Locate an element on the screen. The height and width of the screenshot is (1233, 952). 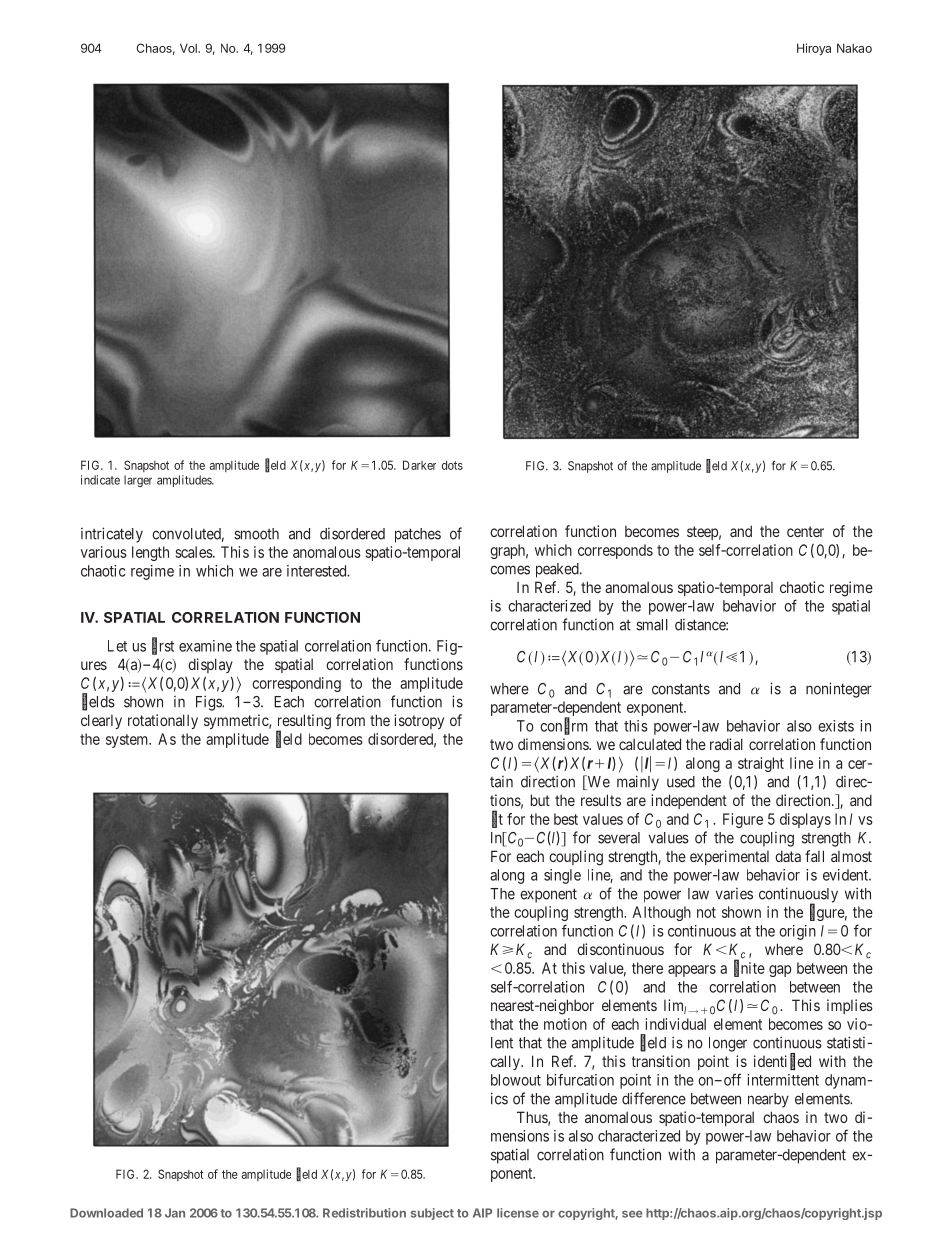
see is located at coordinates (632, 1214).
